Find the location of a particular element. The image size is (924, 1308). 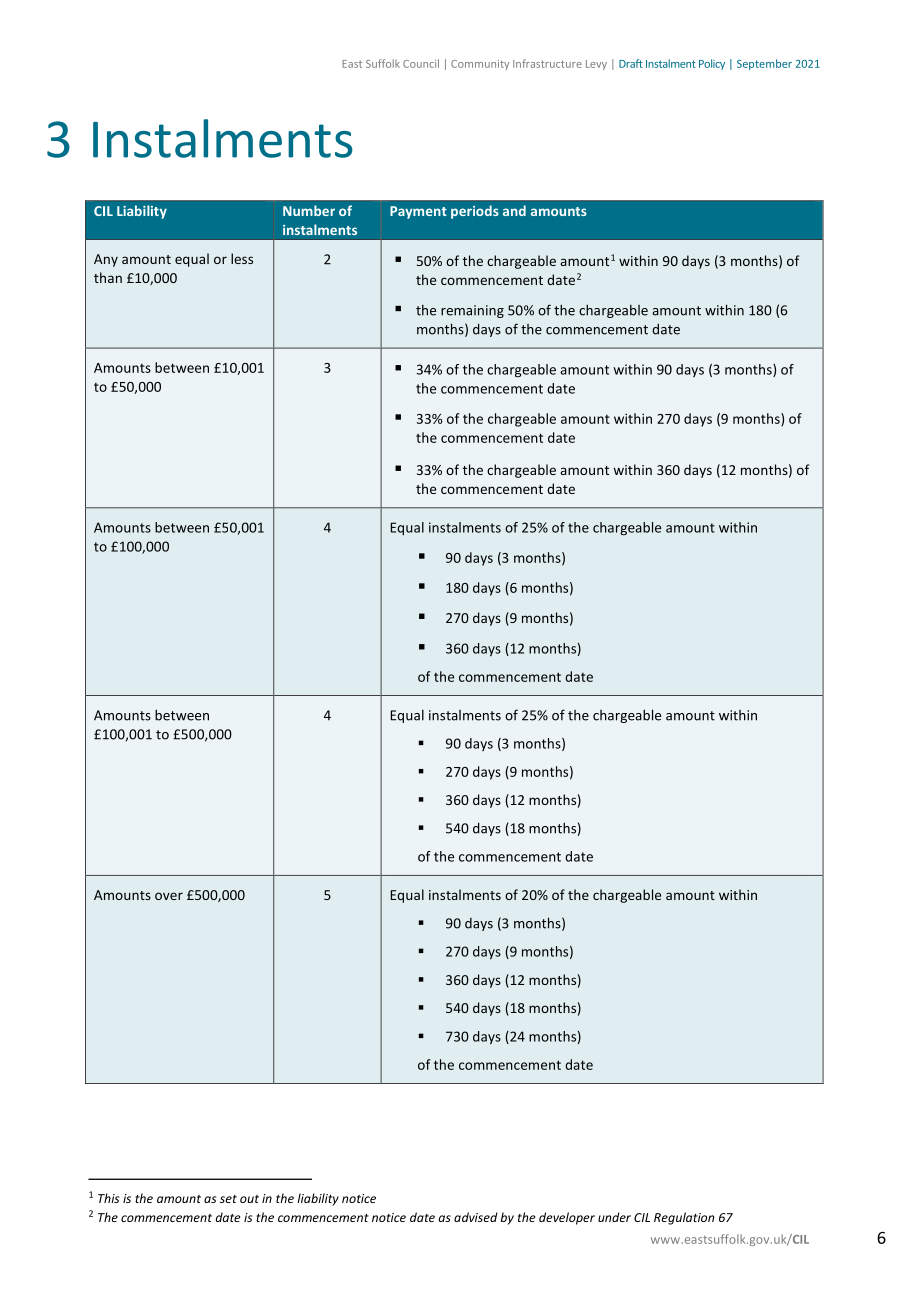

set is located at coordinates (228, 1199).
